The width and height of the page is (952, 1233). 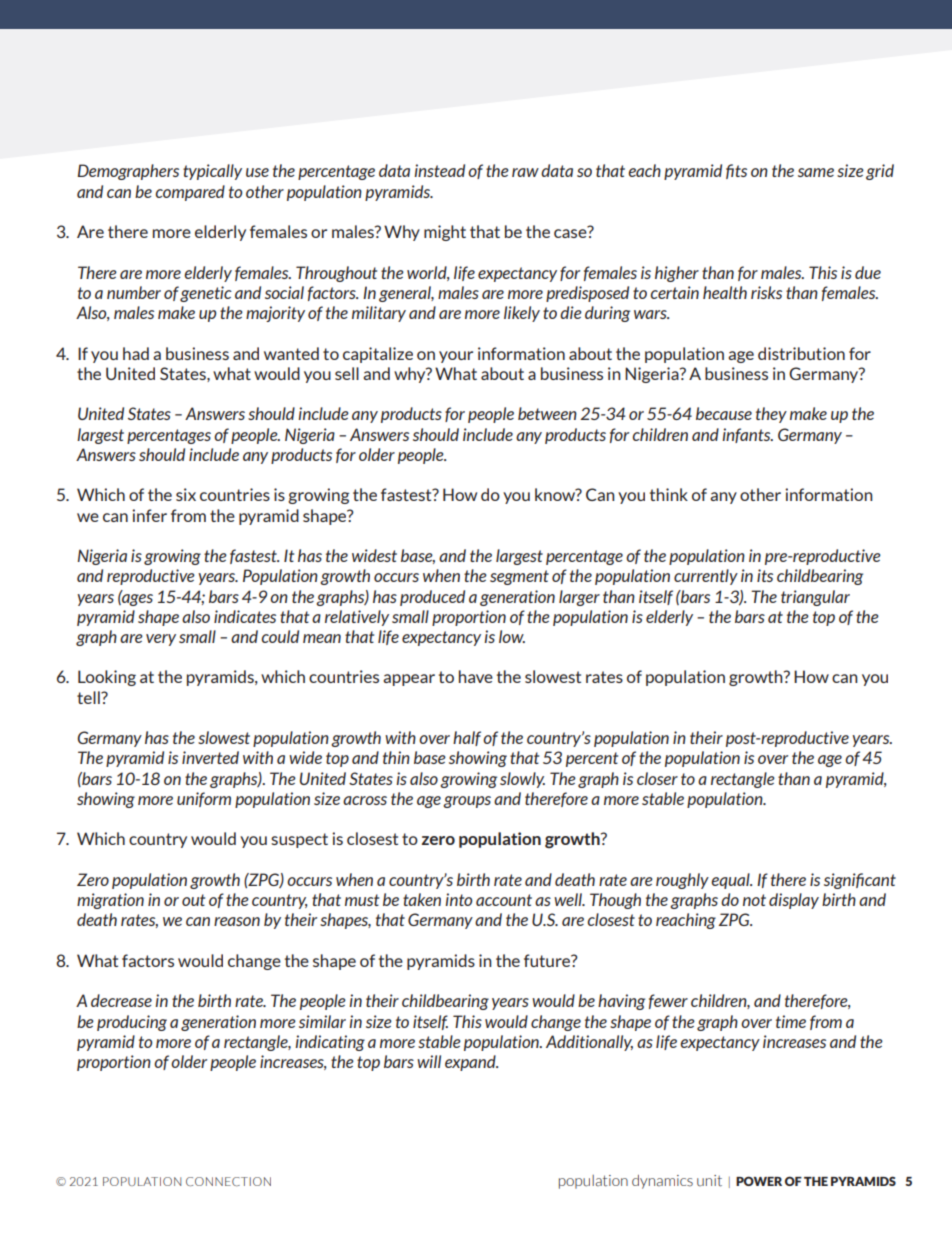 What do you see at coordinates (204, 799) in the page?
I see `uniform` at bounding box center [204, 799].
